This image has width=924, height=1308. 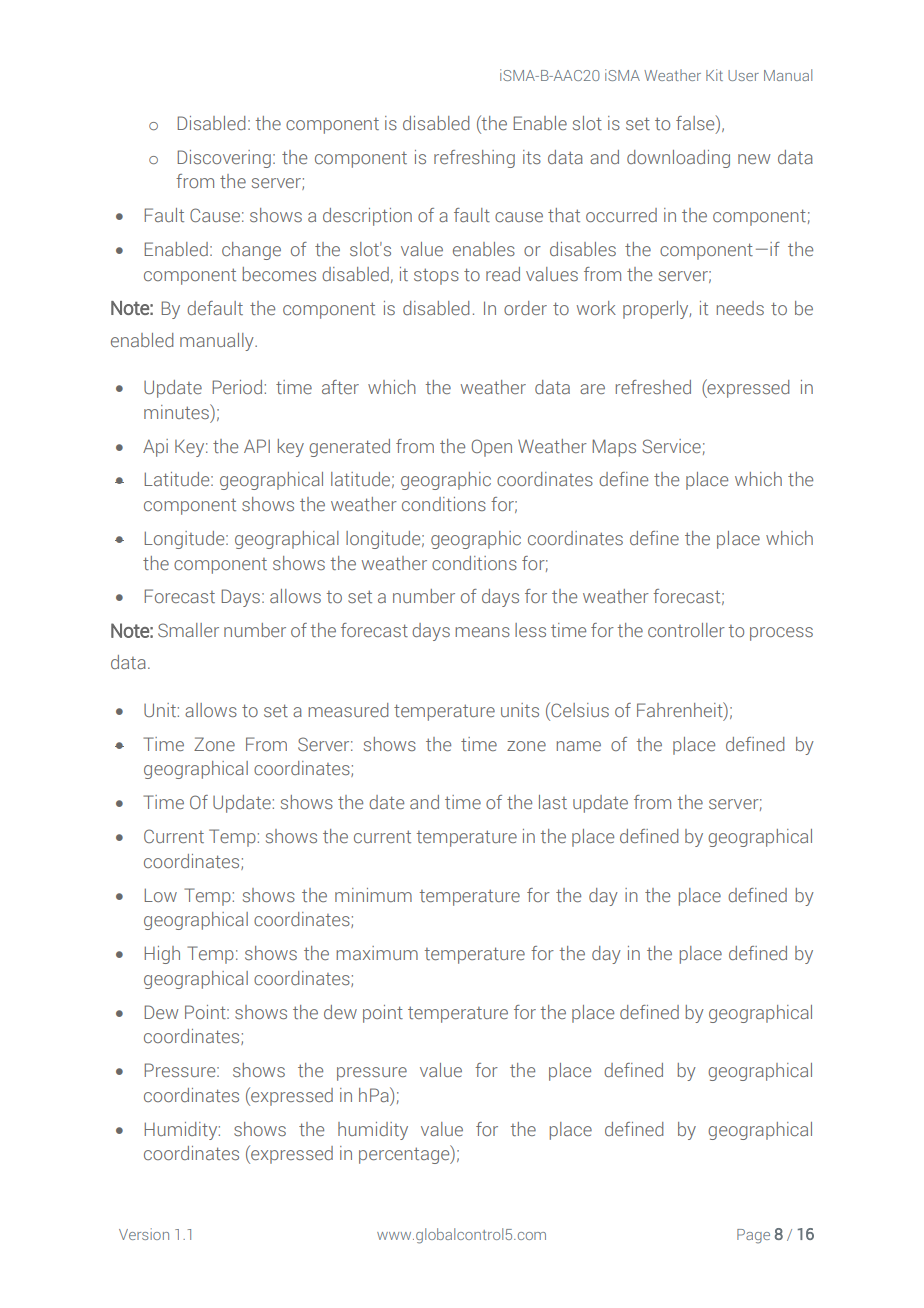 I want to click on Discovering, so click(x=224, y=159).
